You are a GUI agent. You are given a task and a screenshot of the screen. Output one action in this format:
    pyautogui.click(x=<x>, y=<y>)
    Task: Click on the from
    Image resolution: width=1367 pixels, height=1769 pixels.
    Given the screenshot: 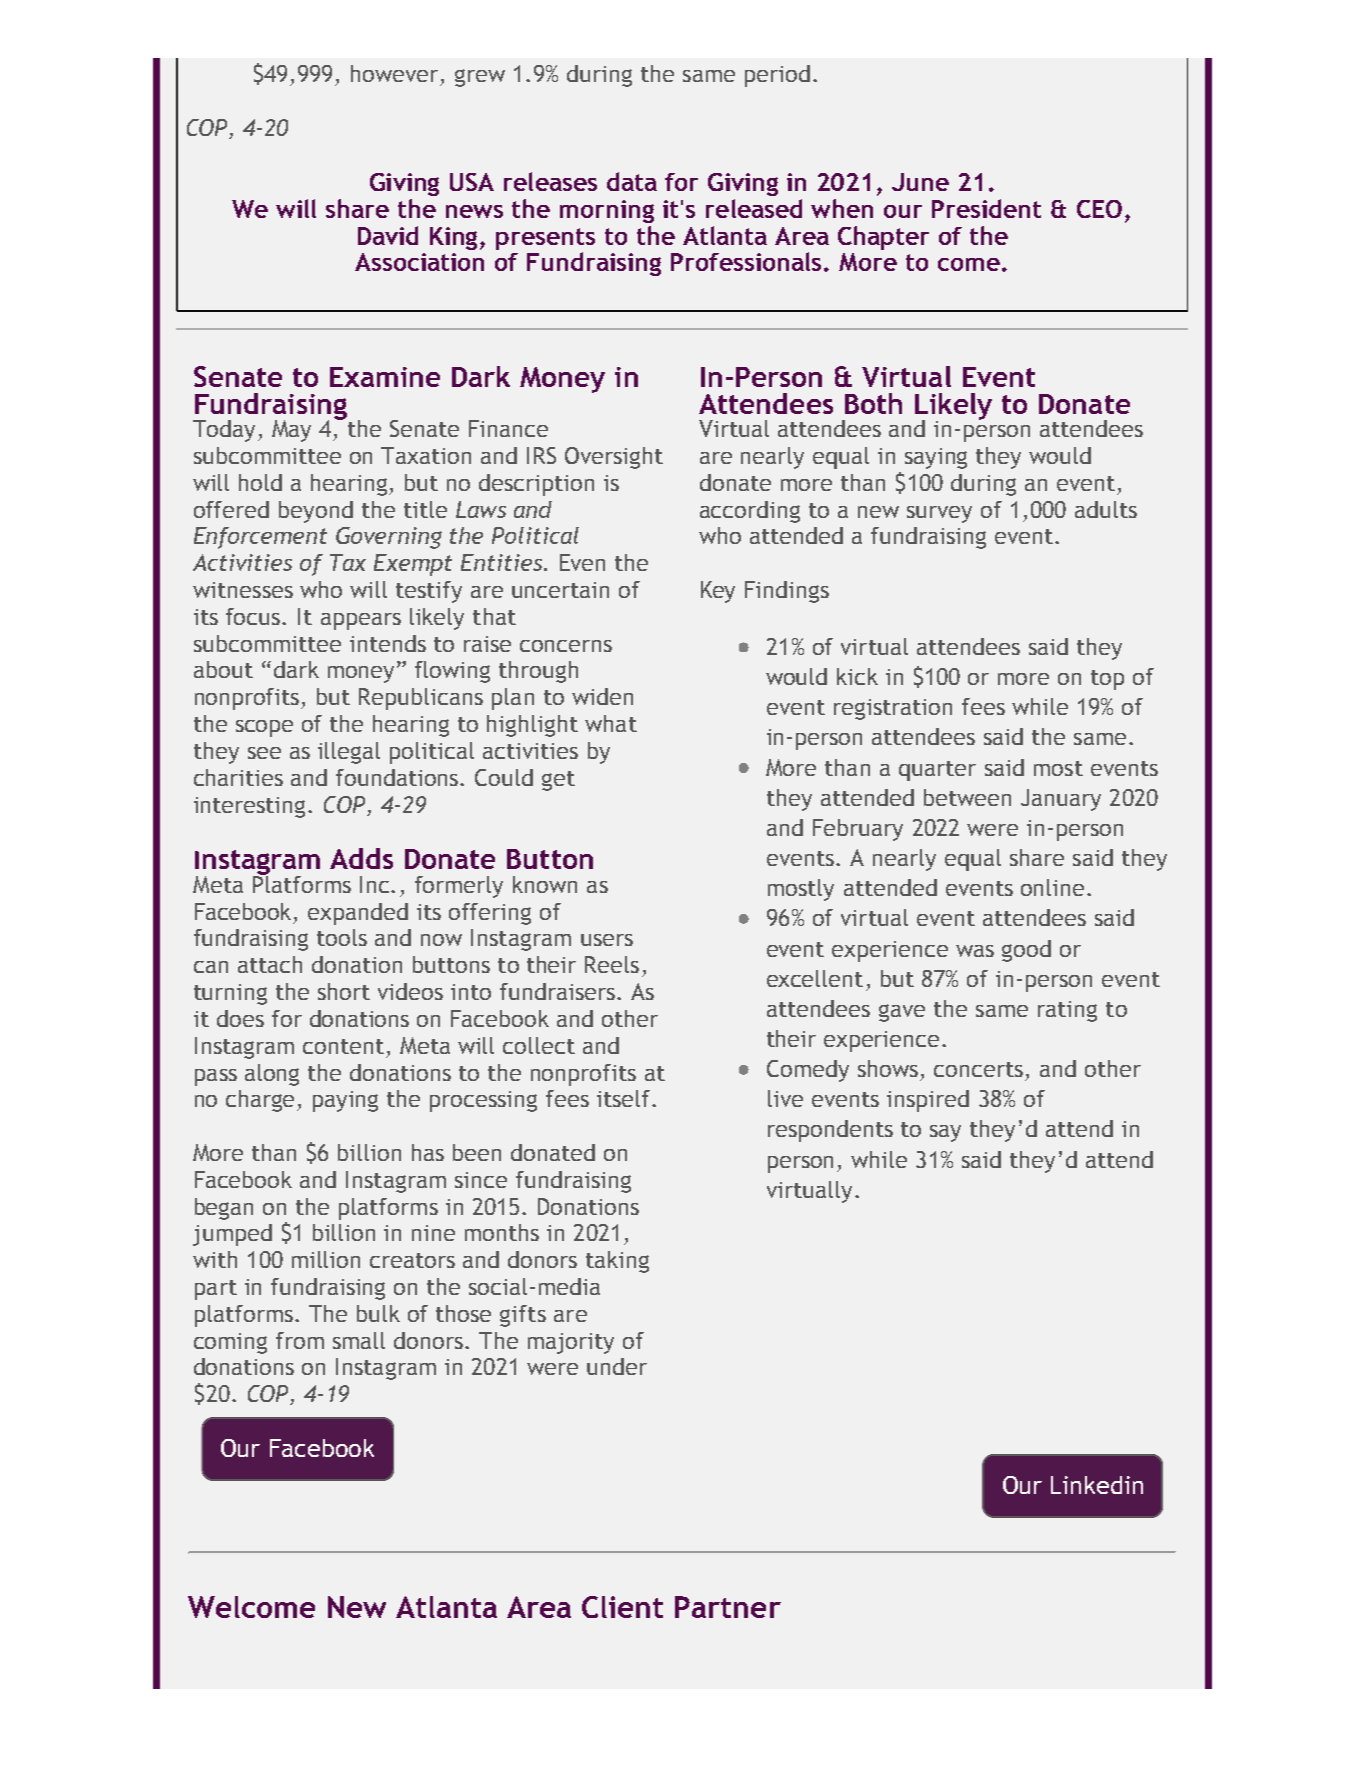 What is the action you would take?
    pyautogui.click(x=300, y=1340)
